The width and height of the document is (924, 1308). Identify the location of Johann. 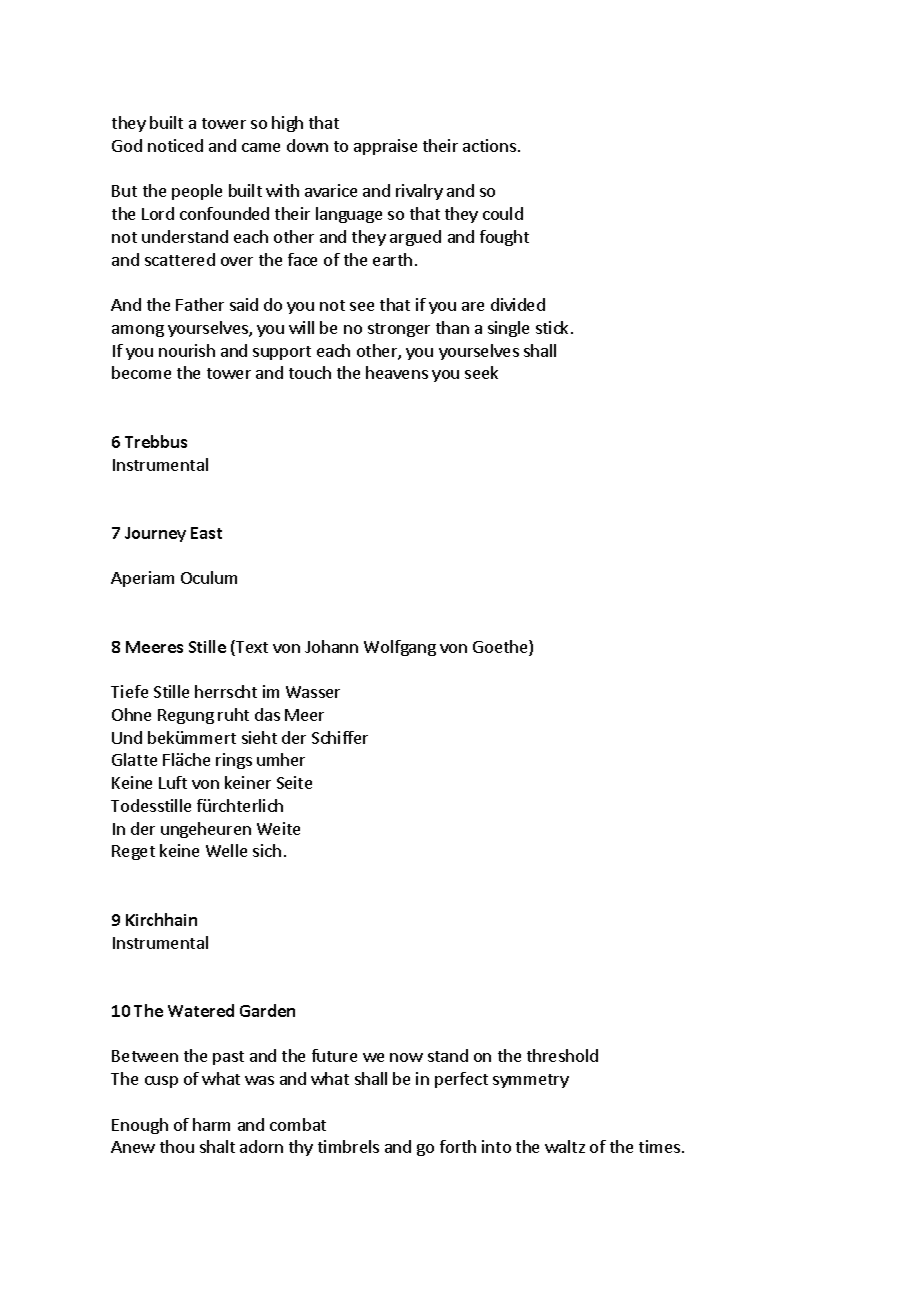
(331, 646).
